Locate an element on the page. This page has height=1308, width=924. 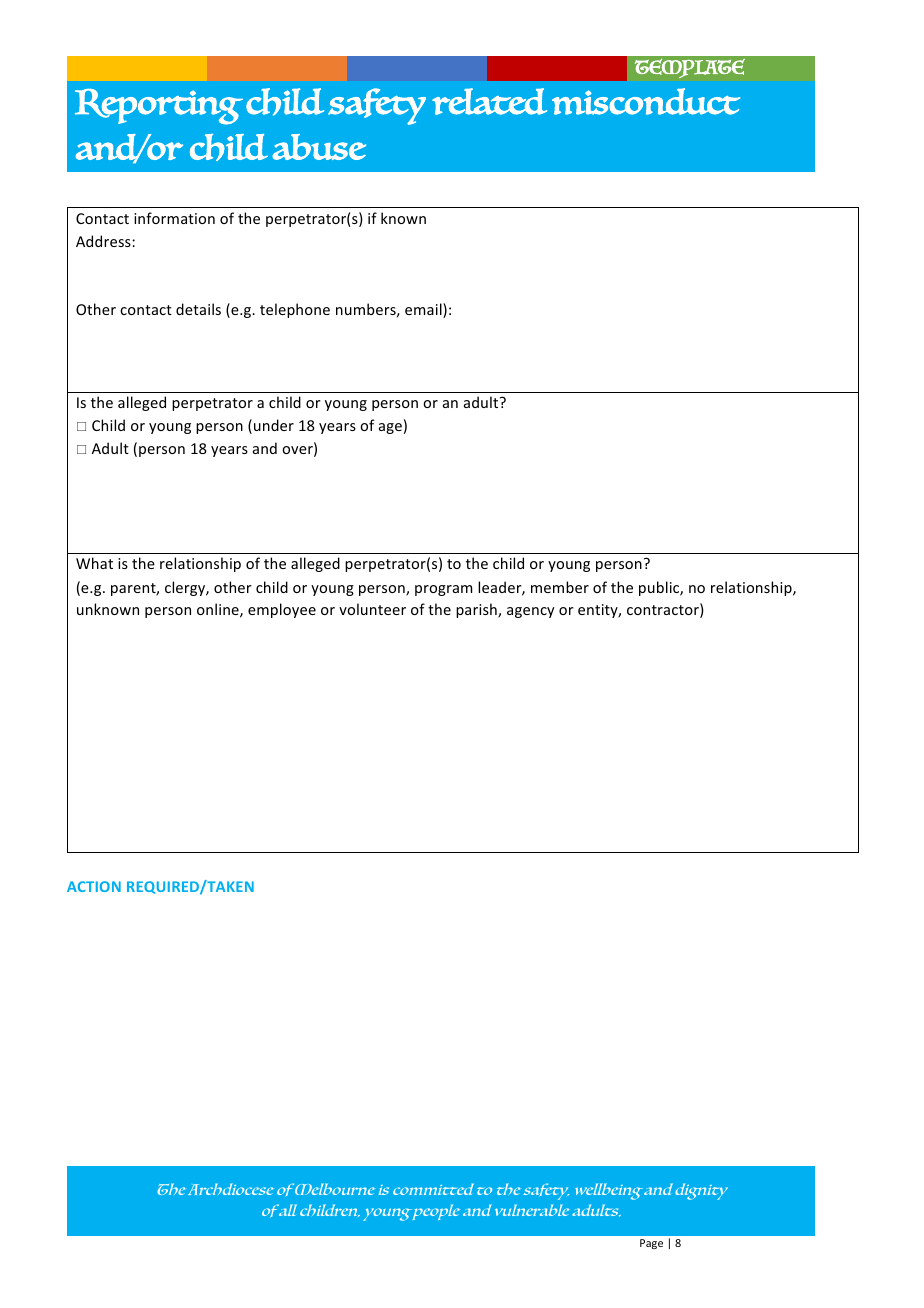
ACTION is located at coordinates (94, 886).
